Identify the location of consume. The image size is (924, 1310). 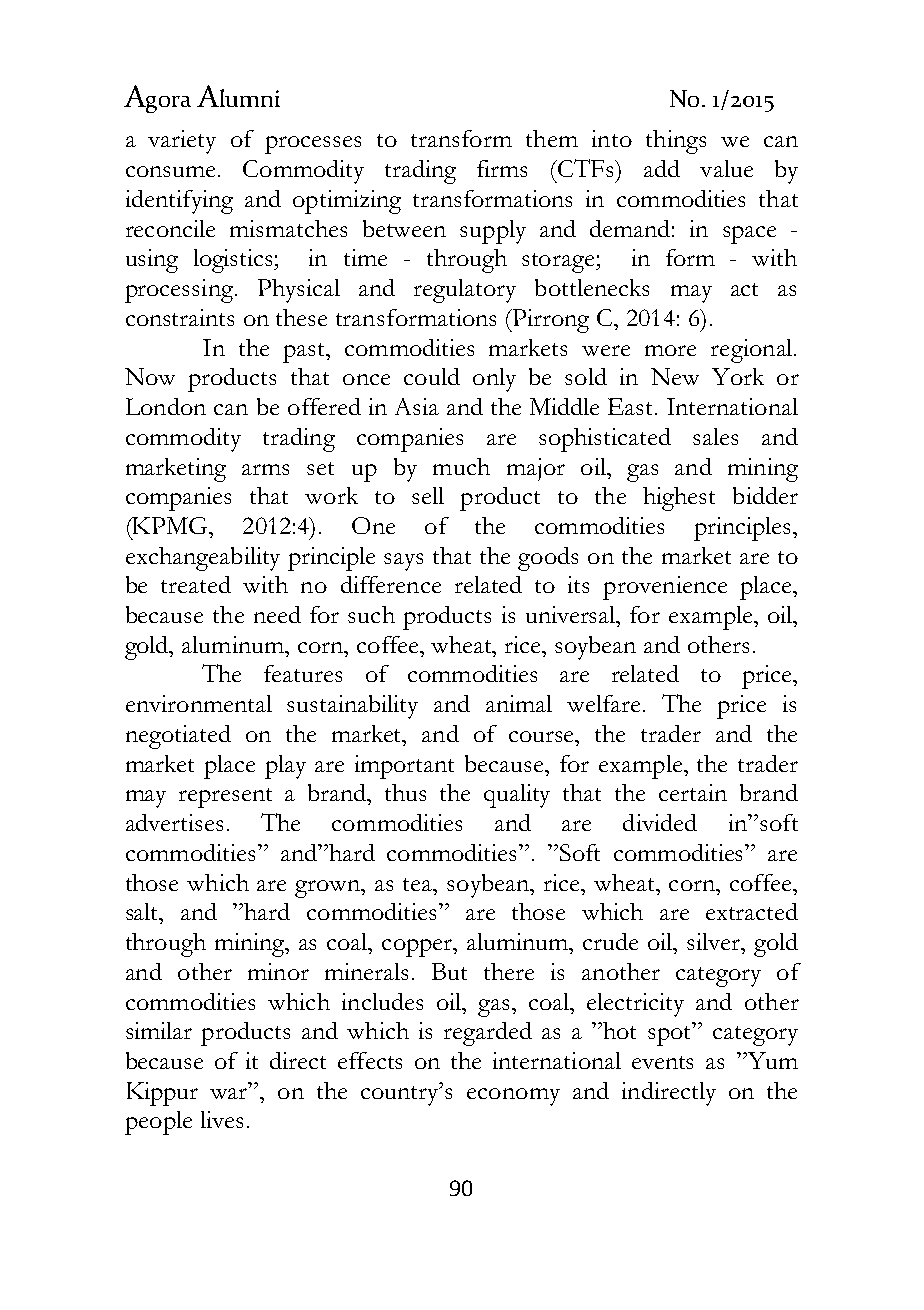
(170, 171).
